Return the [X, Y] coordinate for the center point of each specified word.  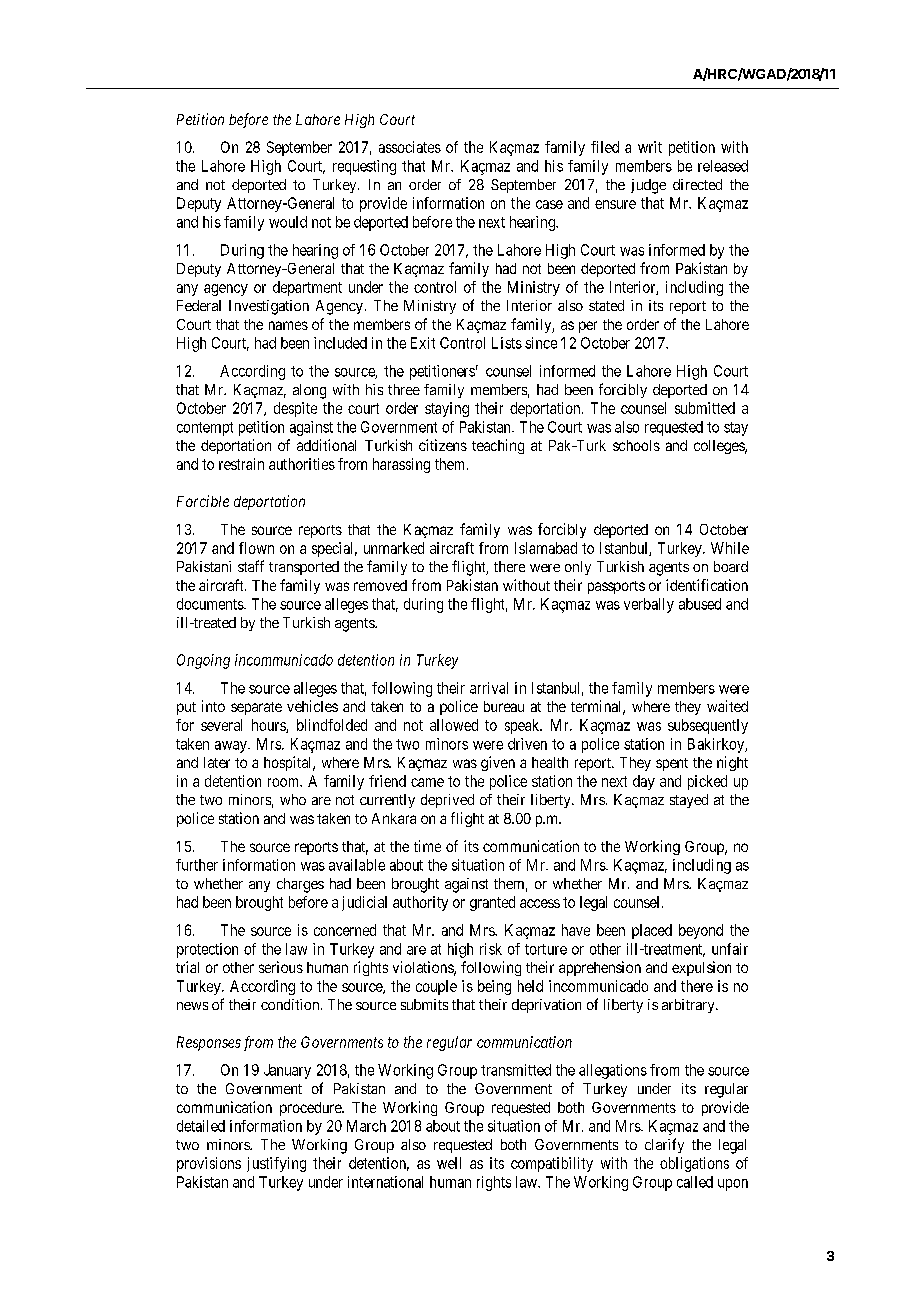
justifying [276, 1164]
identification [707, 585]
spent [672, 764]
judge [648, 186]
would [288, 222]
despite [295, 409]
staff [251, 566]
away [232, 747]
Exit [423, 343]
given [498, 763]
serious [281, 967]
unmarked [394, 548]
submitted [705, 408]
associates [410, 147]
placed [652, 931]
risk [491, 949]
